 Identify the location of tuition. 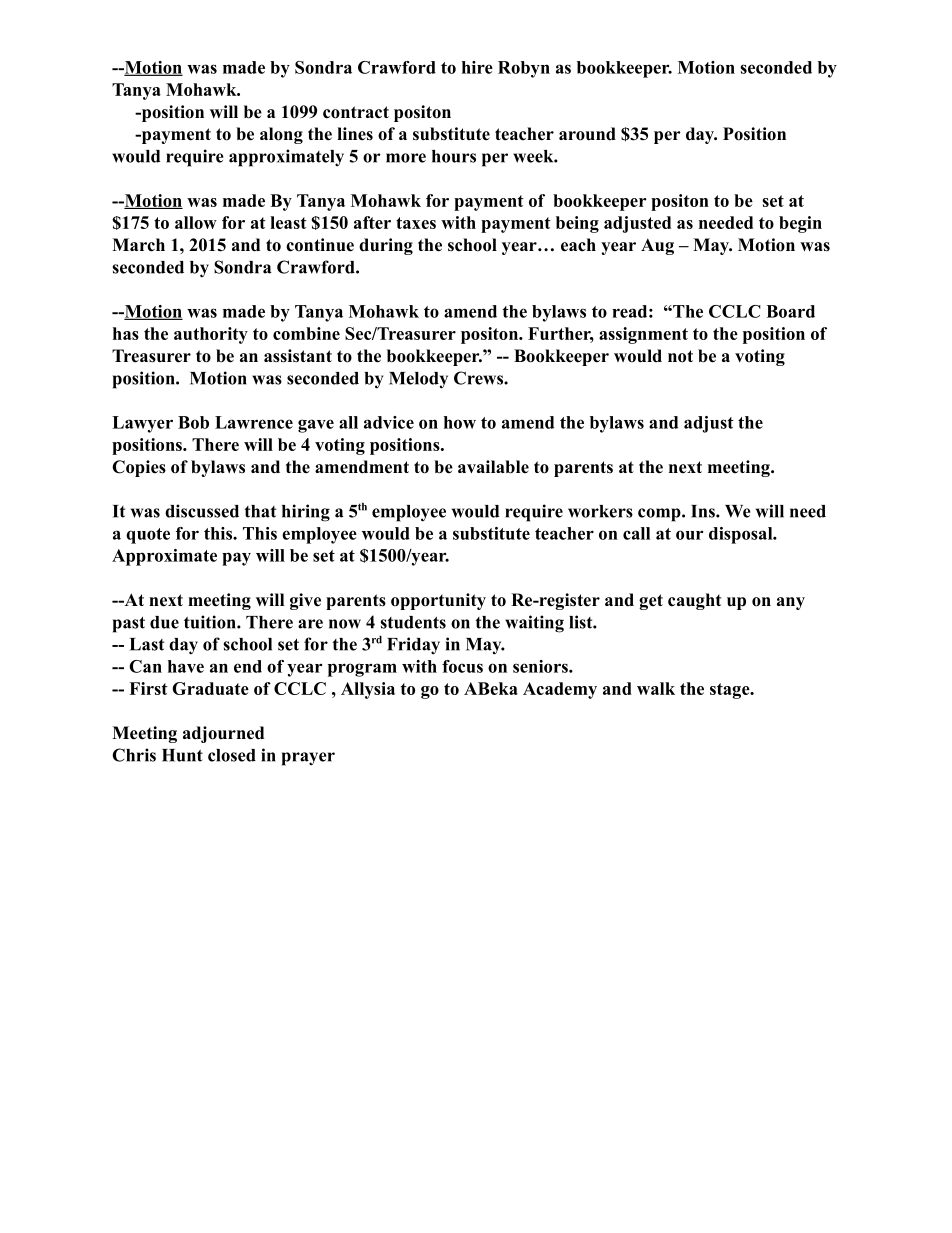
(211, 622).
